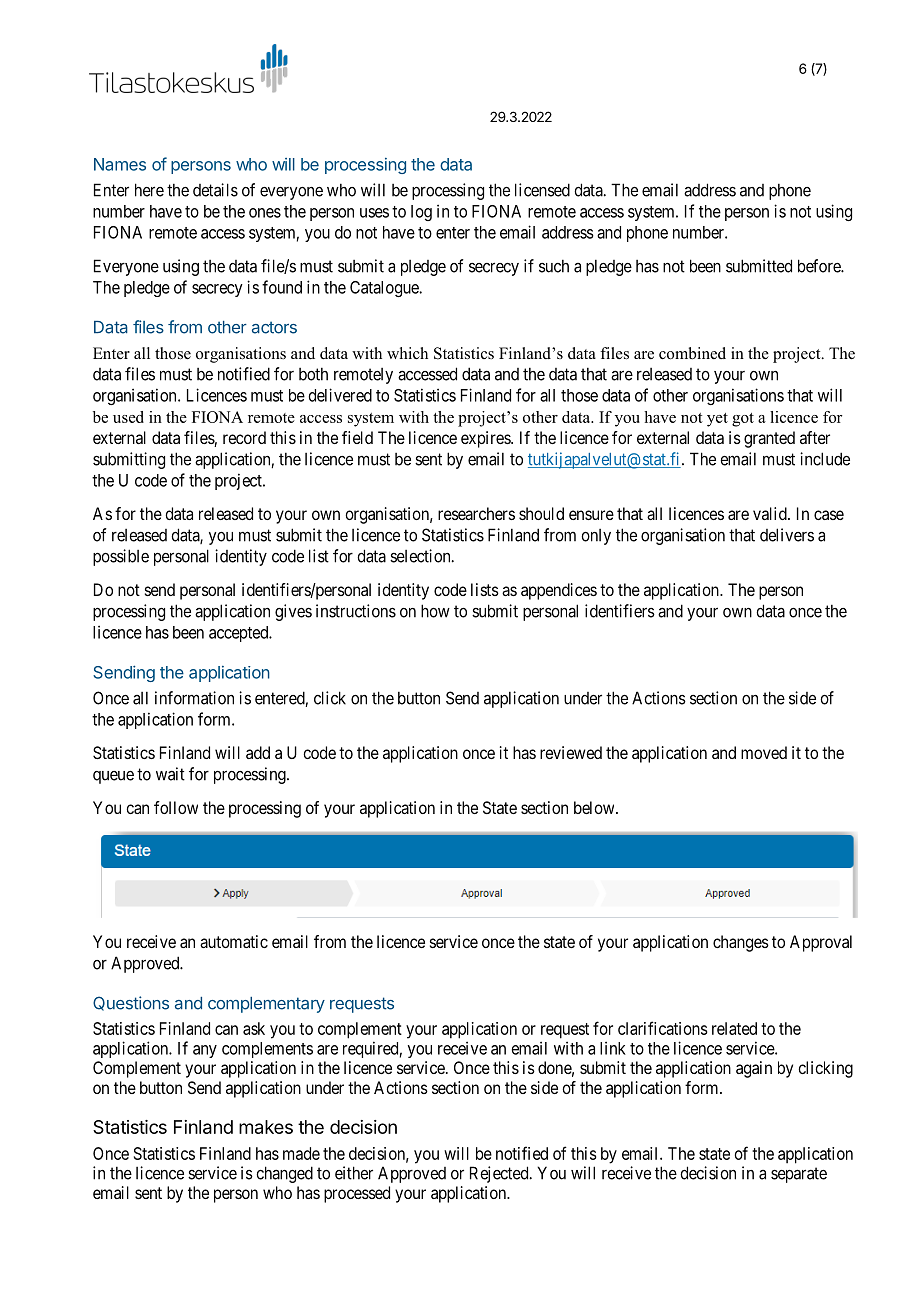  What do you see at coordinates (435, 611) in the image?
I see `how` at bounding box center [435, 611].
